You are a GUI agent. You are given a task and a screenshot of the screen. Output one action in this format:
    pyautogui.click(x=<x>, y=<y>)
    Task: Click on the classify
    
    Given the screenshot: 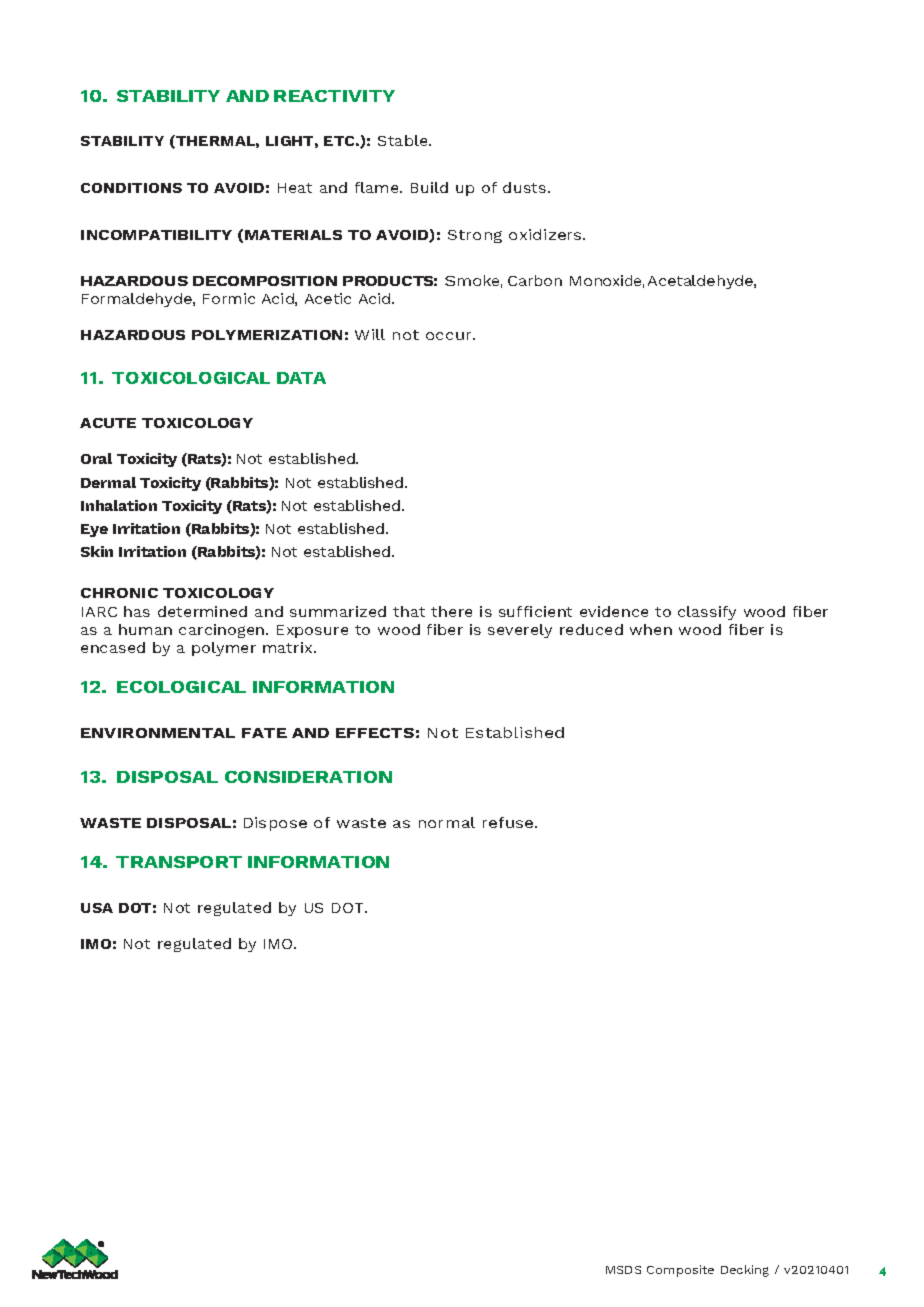 What is the action you would take?
    pyautogui.click(x=707, y=613)
